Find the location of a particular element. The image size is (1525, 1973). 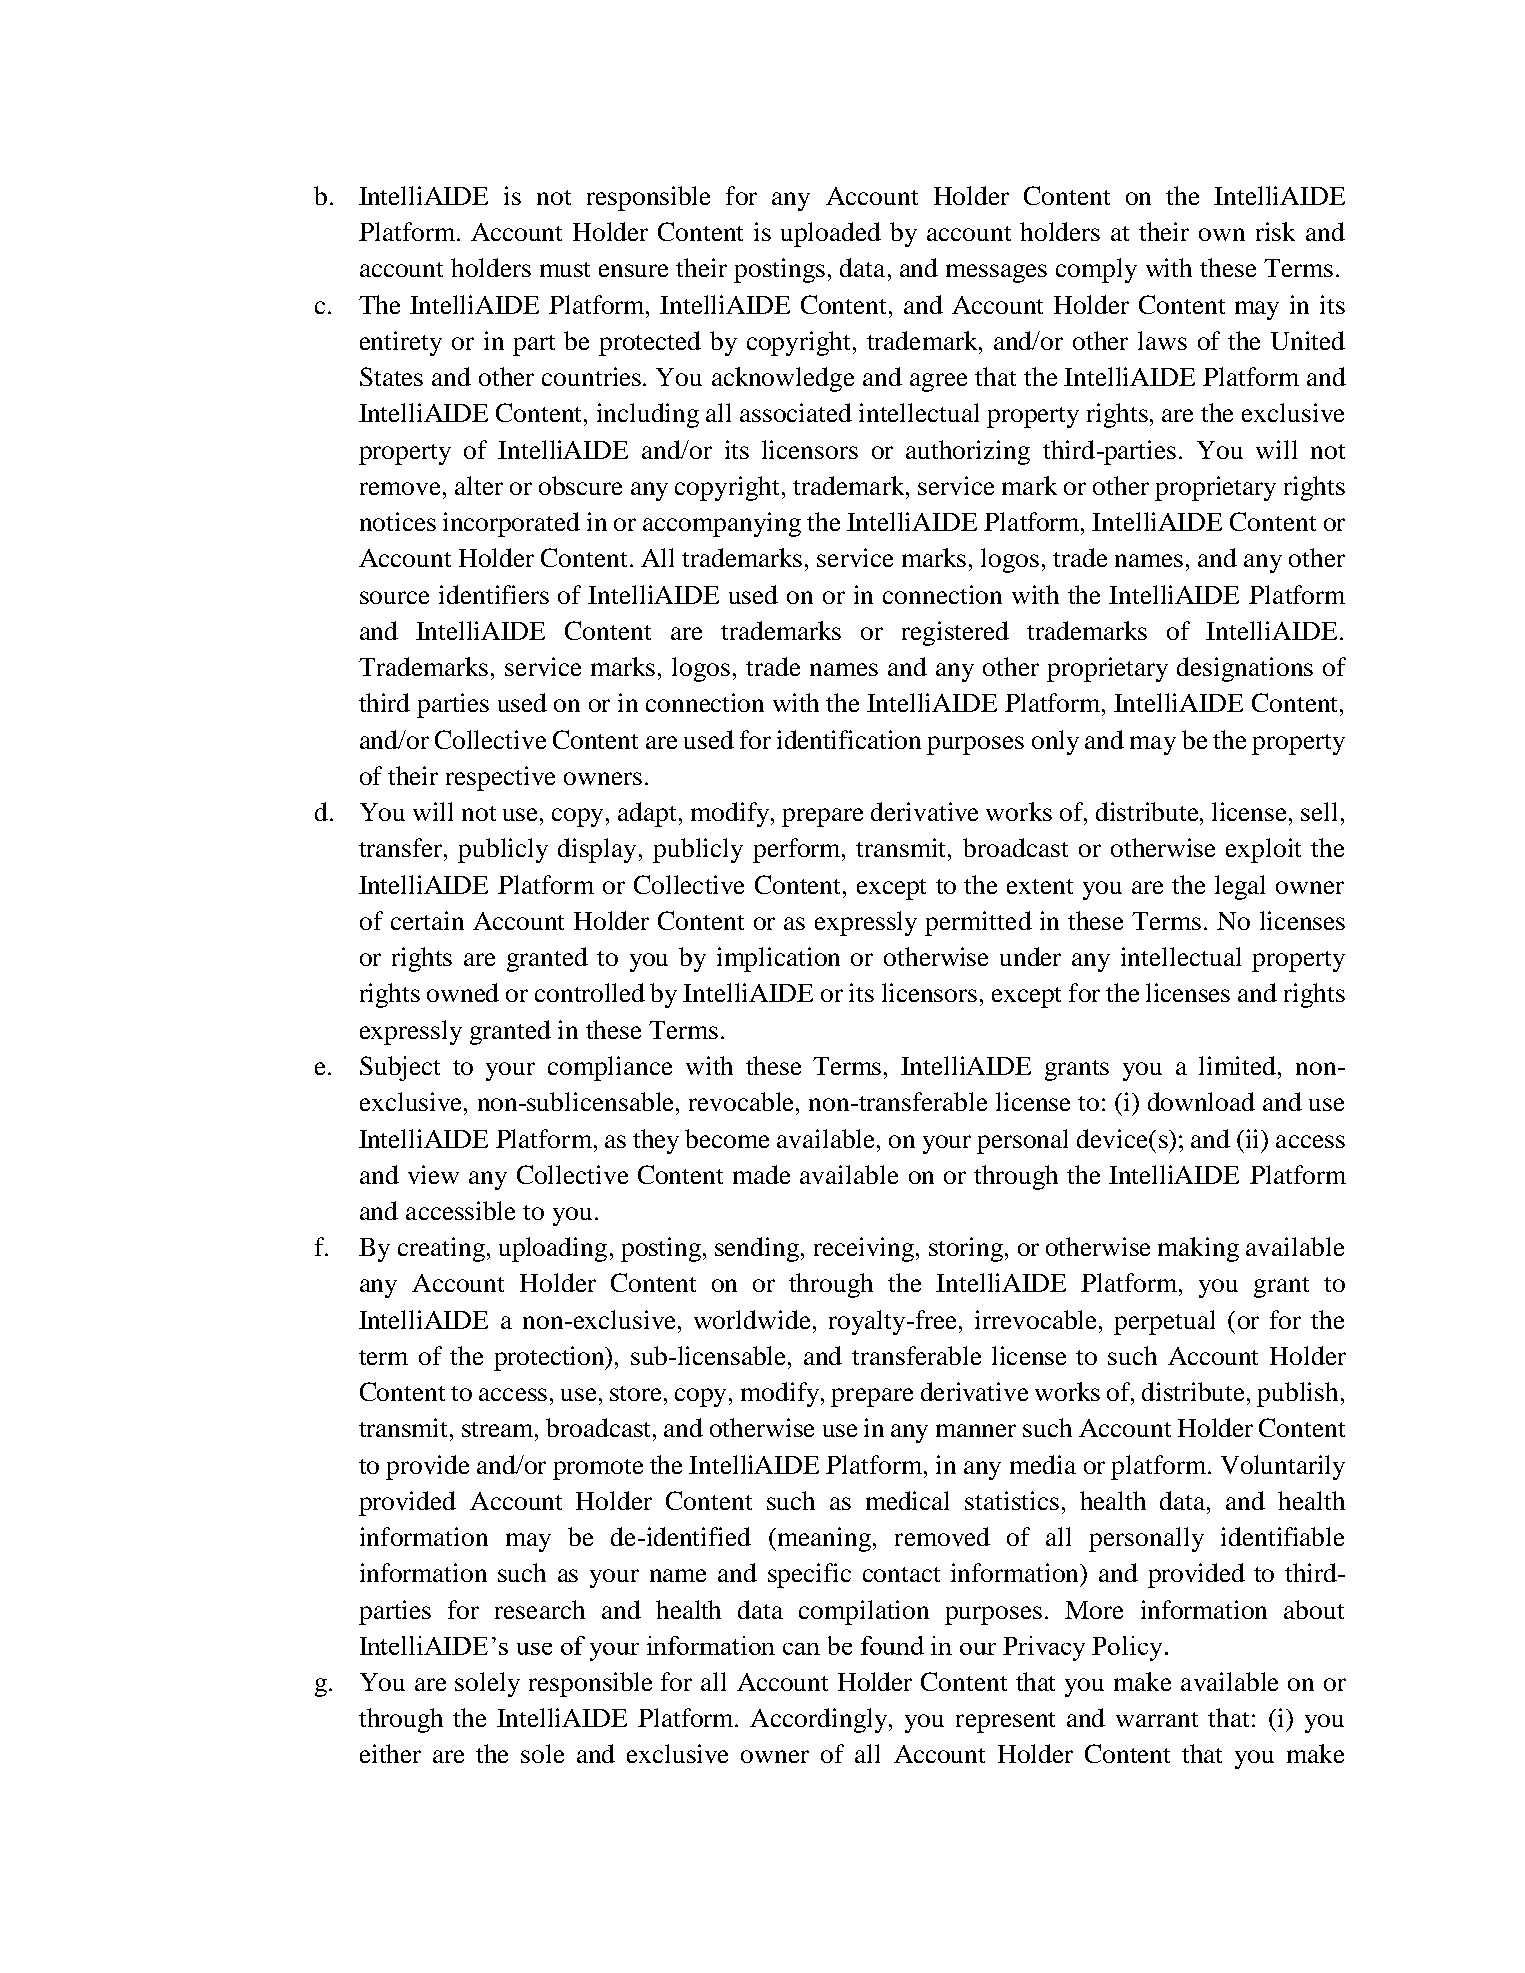

either is located at coordinates (390, 1753).
